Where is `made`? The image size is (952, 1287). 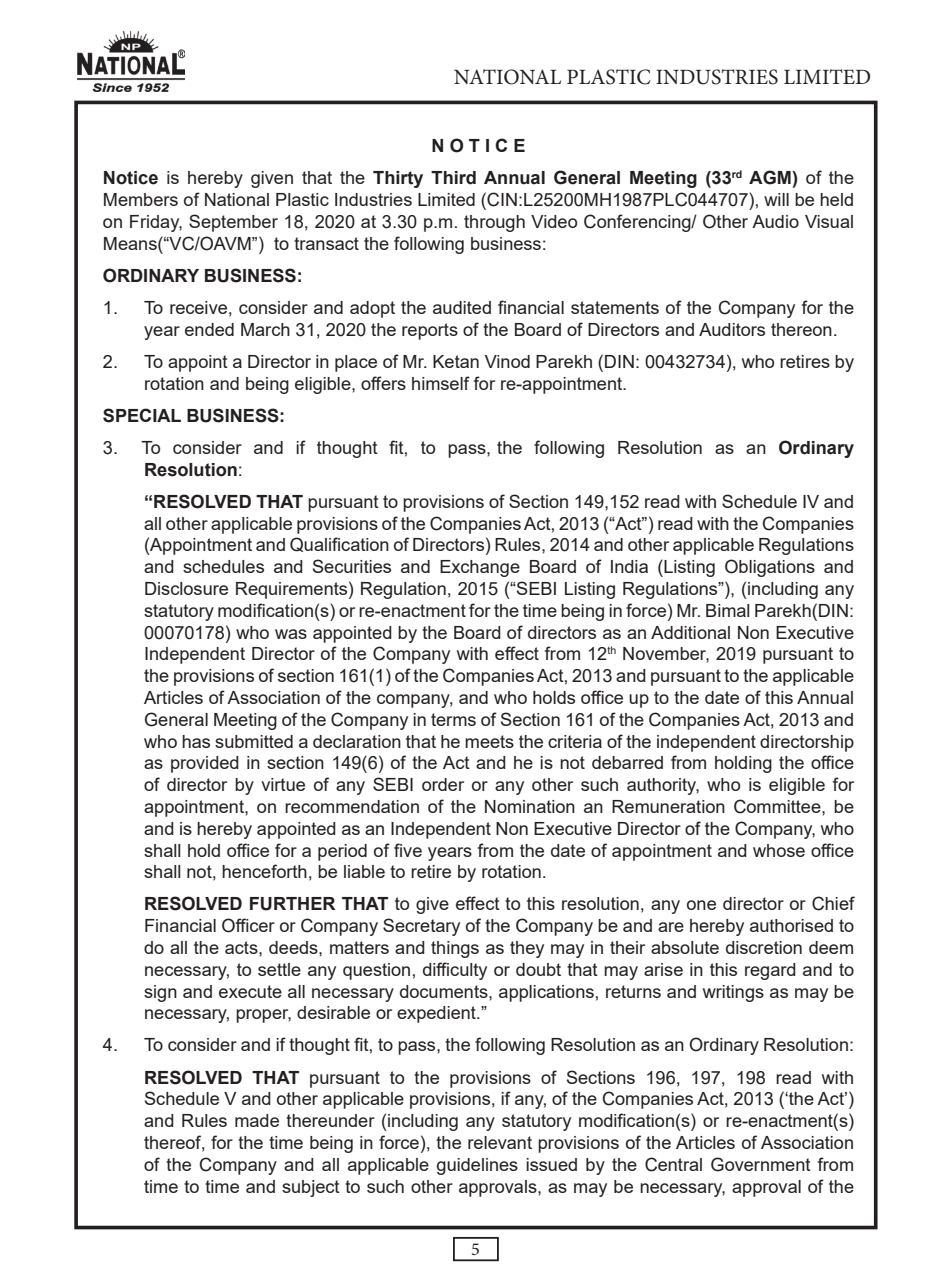 made is located at coordinates (257, 1120).
